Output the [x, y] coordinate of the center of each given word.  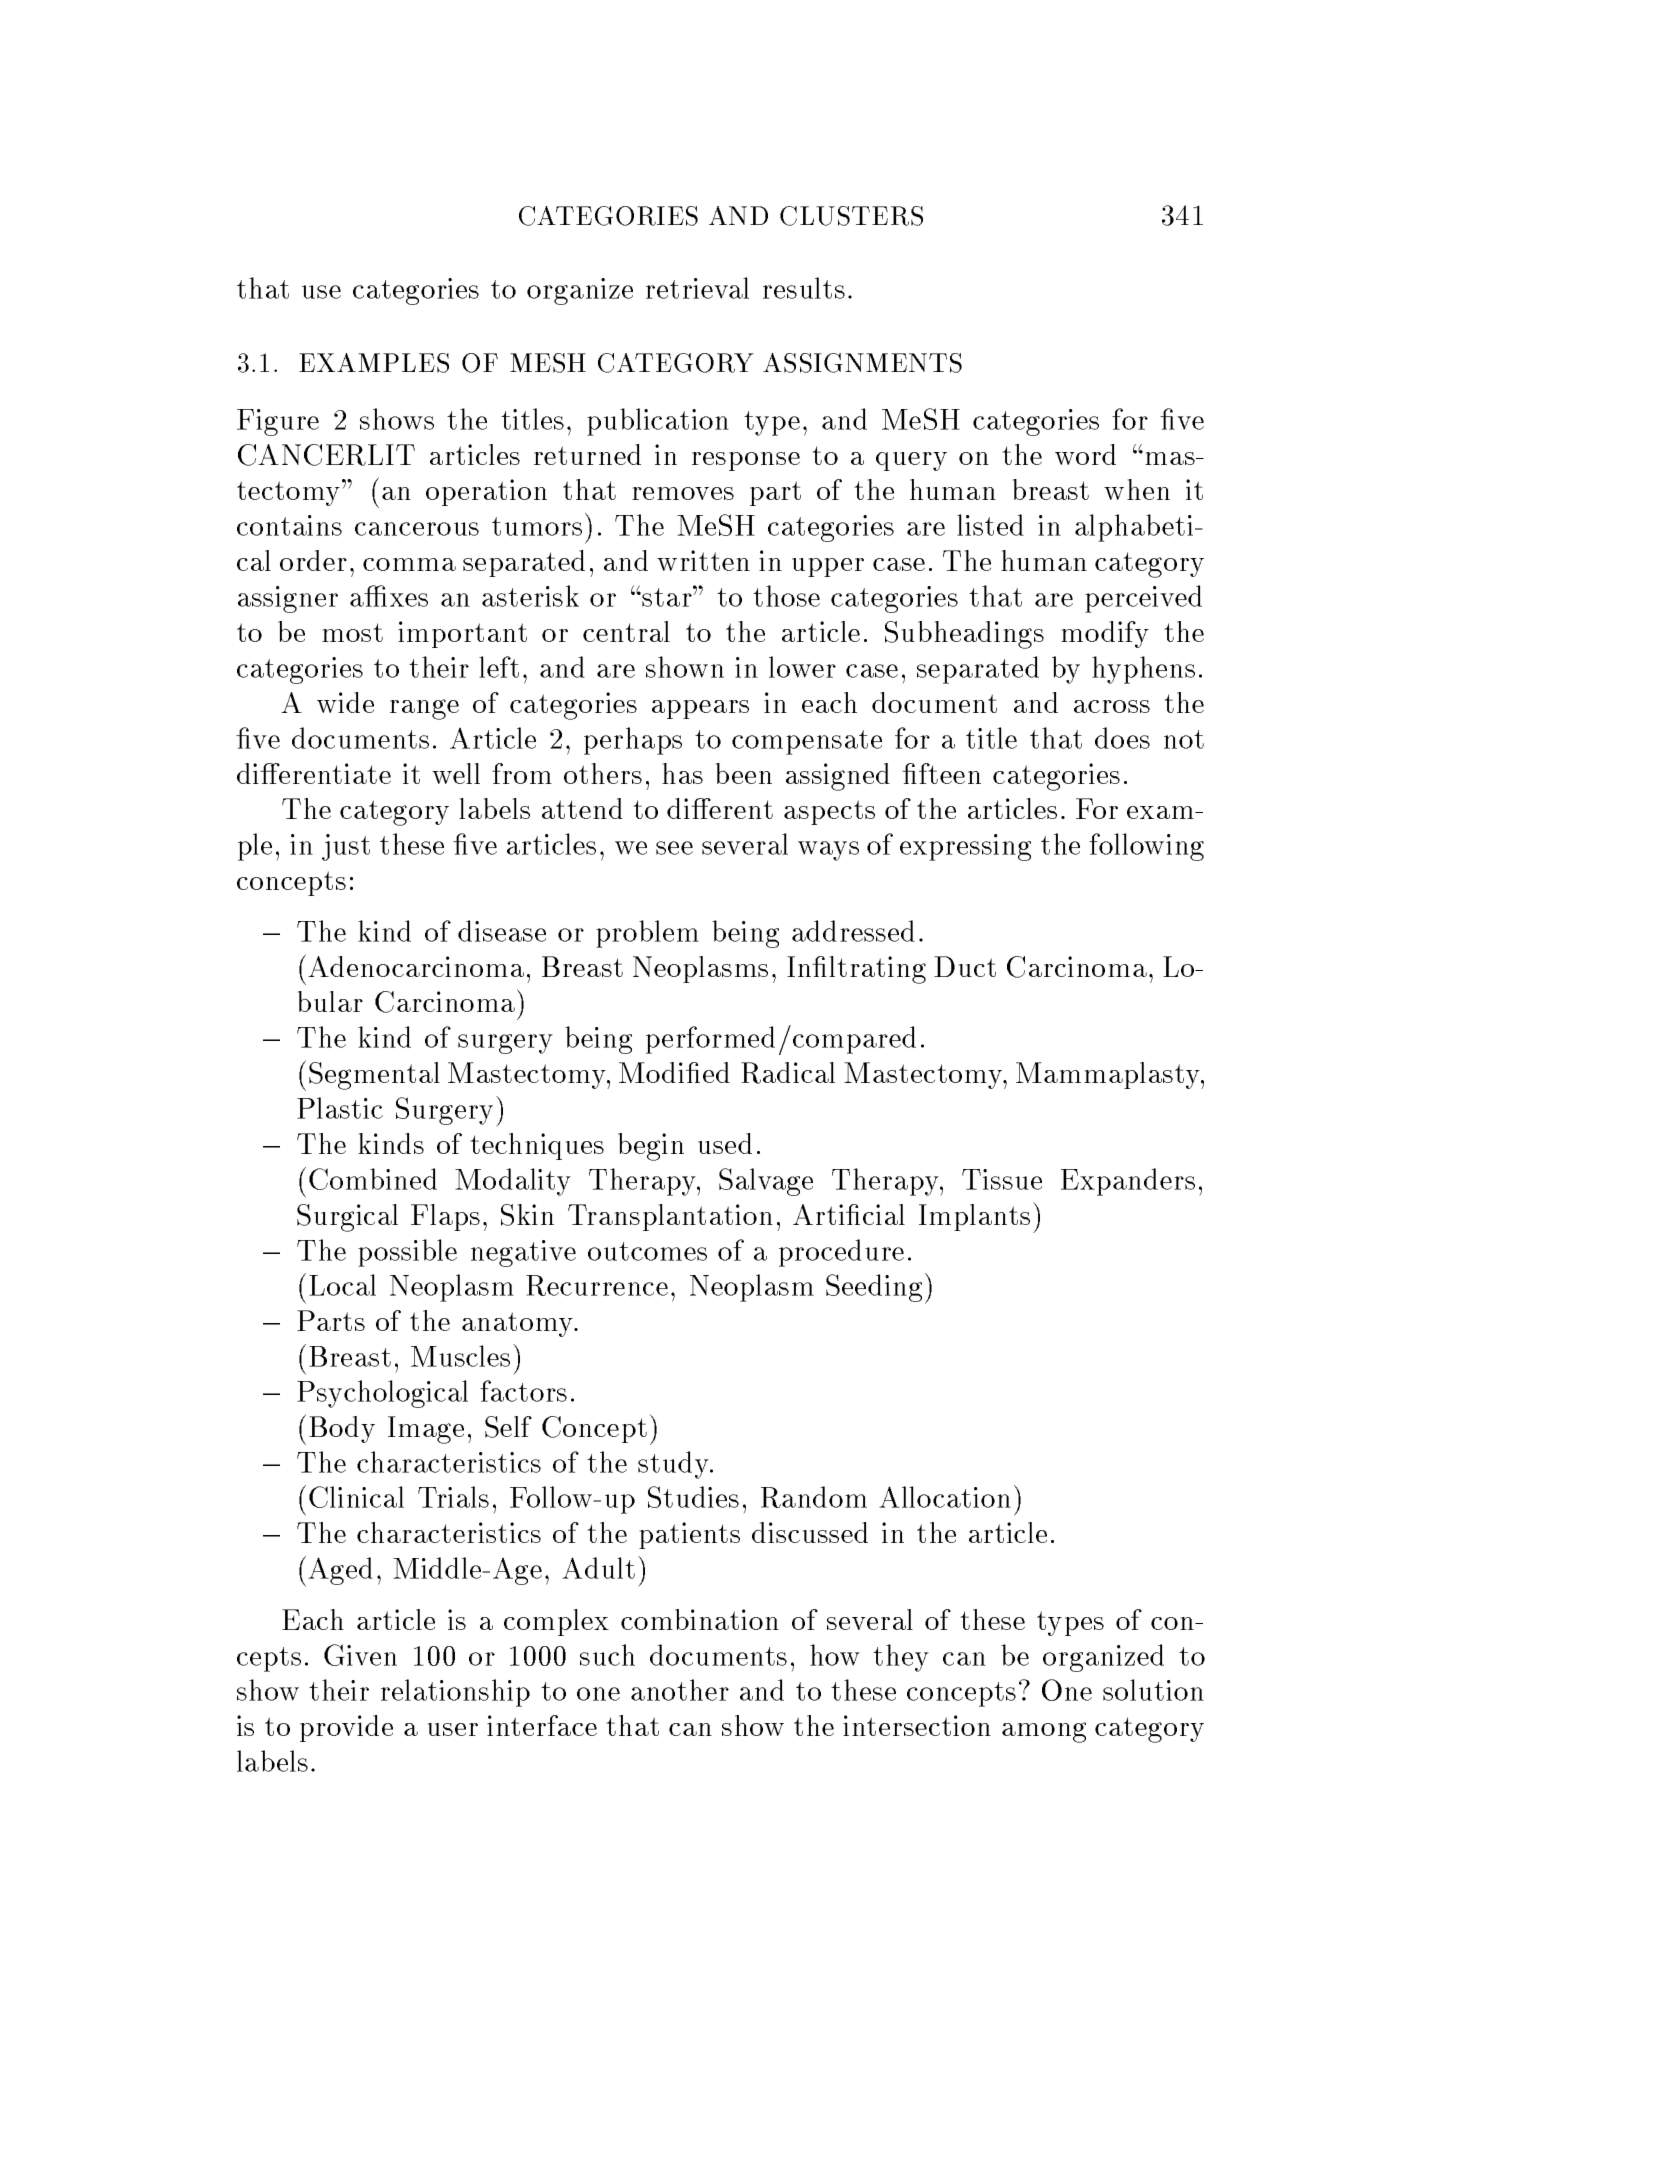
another [680, 1690]
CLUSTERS [851, 216]
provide [346, 1728]
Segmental [374, 1076]
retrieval [697, 288]
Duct [965, 966]
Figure [278, 422]
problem [647, 934]
